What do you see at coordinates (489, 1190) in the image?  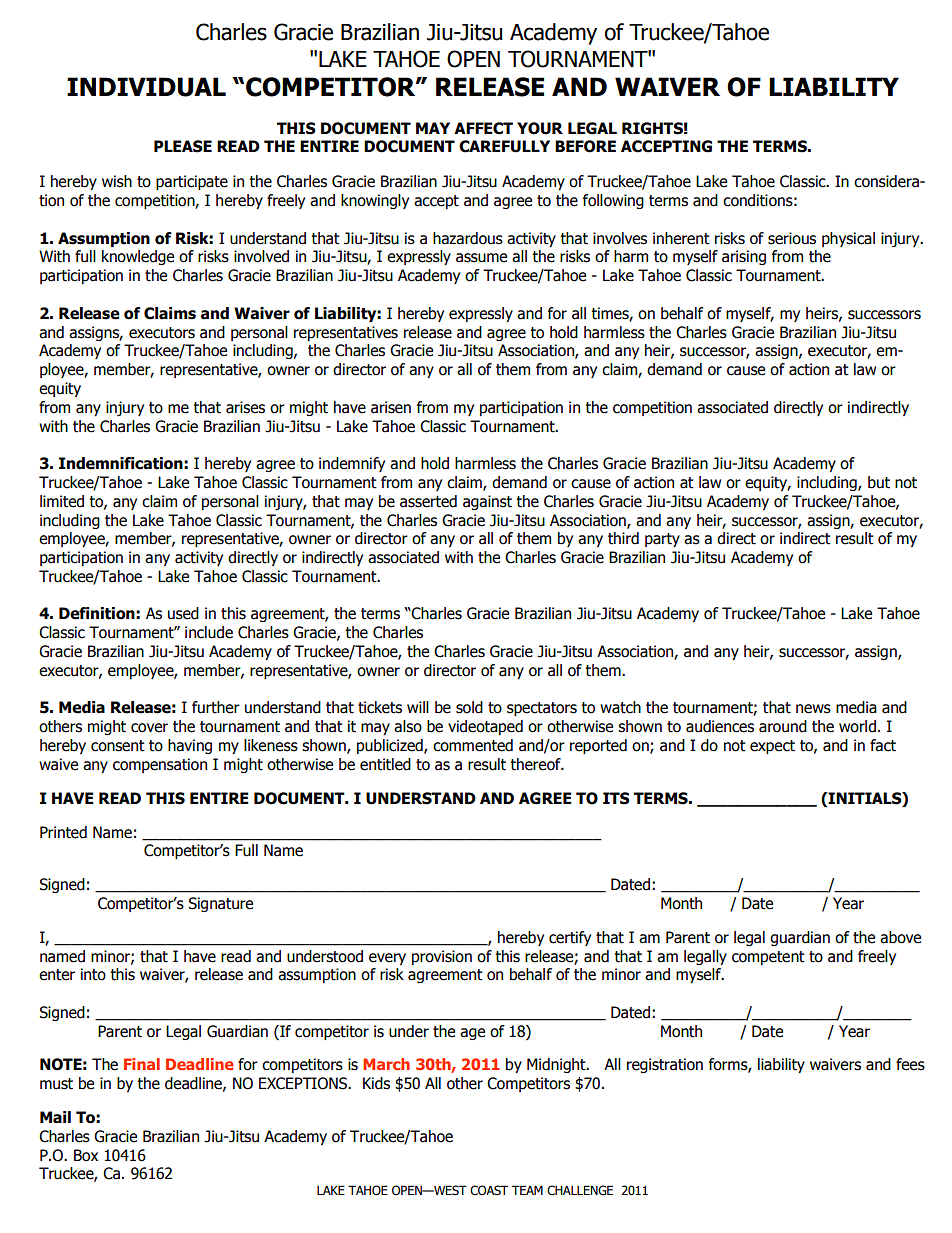 I see `COAST` at bounding box center [489, 1190].
